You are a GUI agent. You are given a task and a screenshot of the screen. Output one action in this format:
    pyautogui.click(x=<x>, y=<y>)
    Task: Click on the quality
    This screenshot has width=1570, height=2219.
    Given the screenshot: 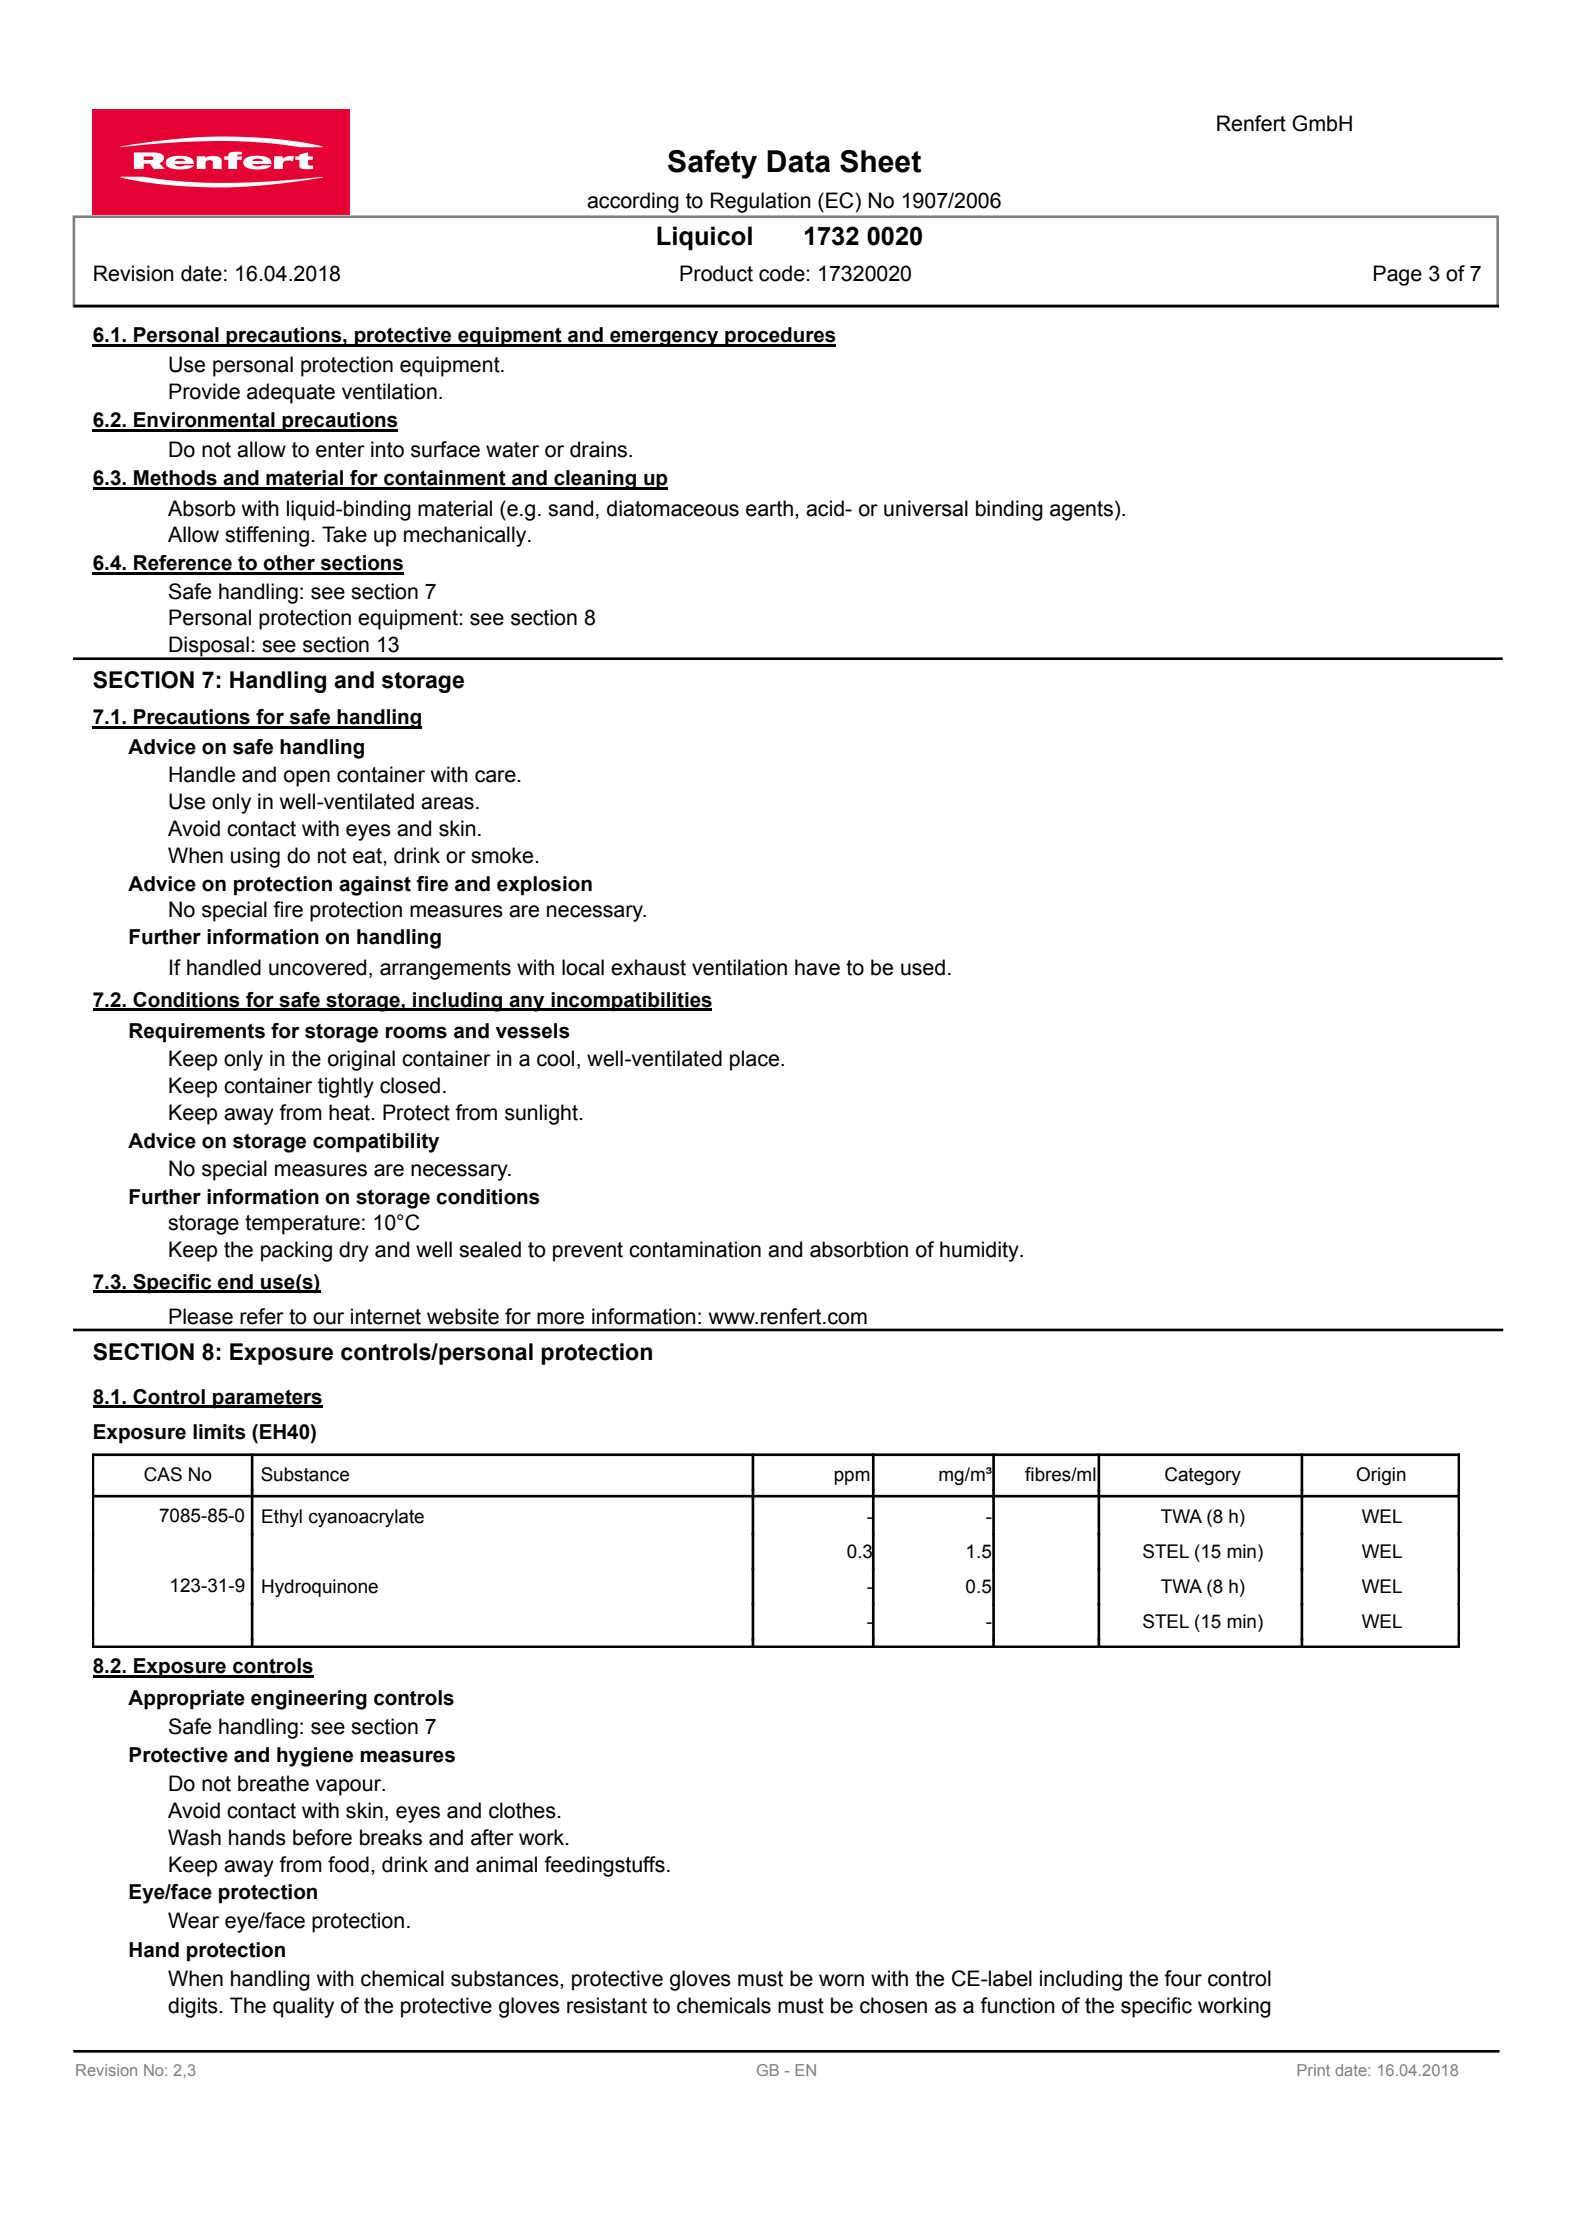 What is the action you would take?
    pyautogui.click(x=303, y=2007)
